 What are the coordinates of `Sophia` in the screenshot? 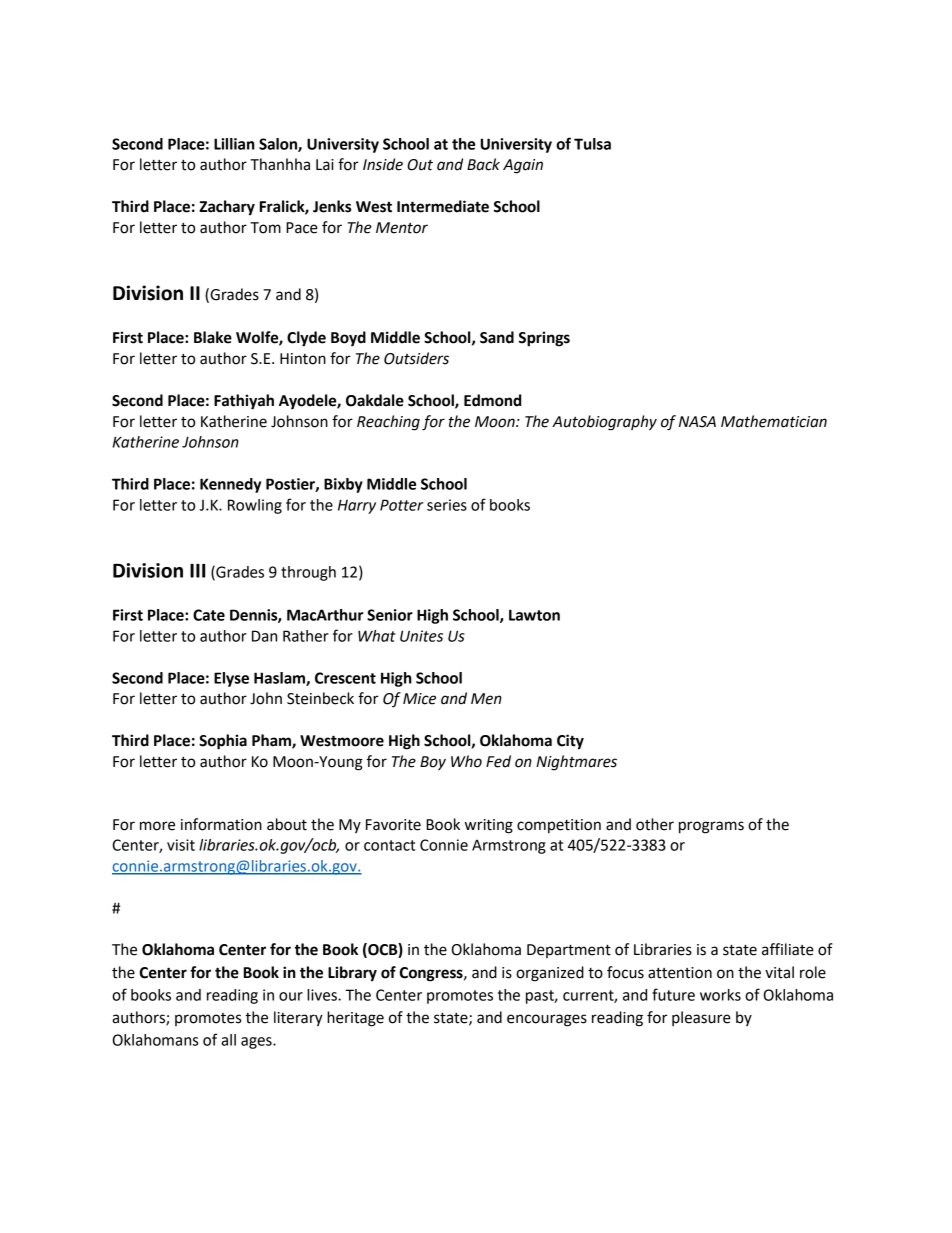 It's located at (223, 742).
